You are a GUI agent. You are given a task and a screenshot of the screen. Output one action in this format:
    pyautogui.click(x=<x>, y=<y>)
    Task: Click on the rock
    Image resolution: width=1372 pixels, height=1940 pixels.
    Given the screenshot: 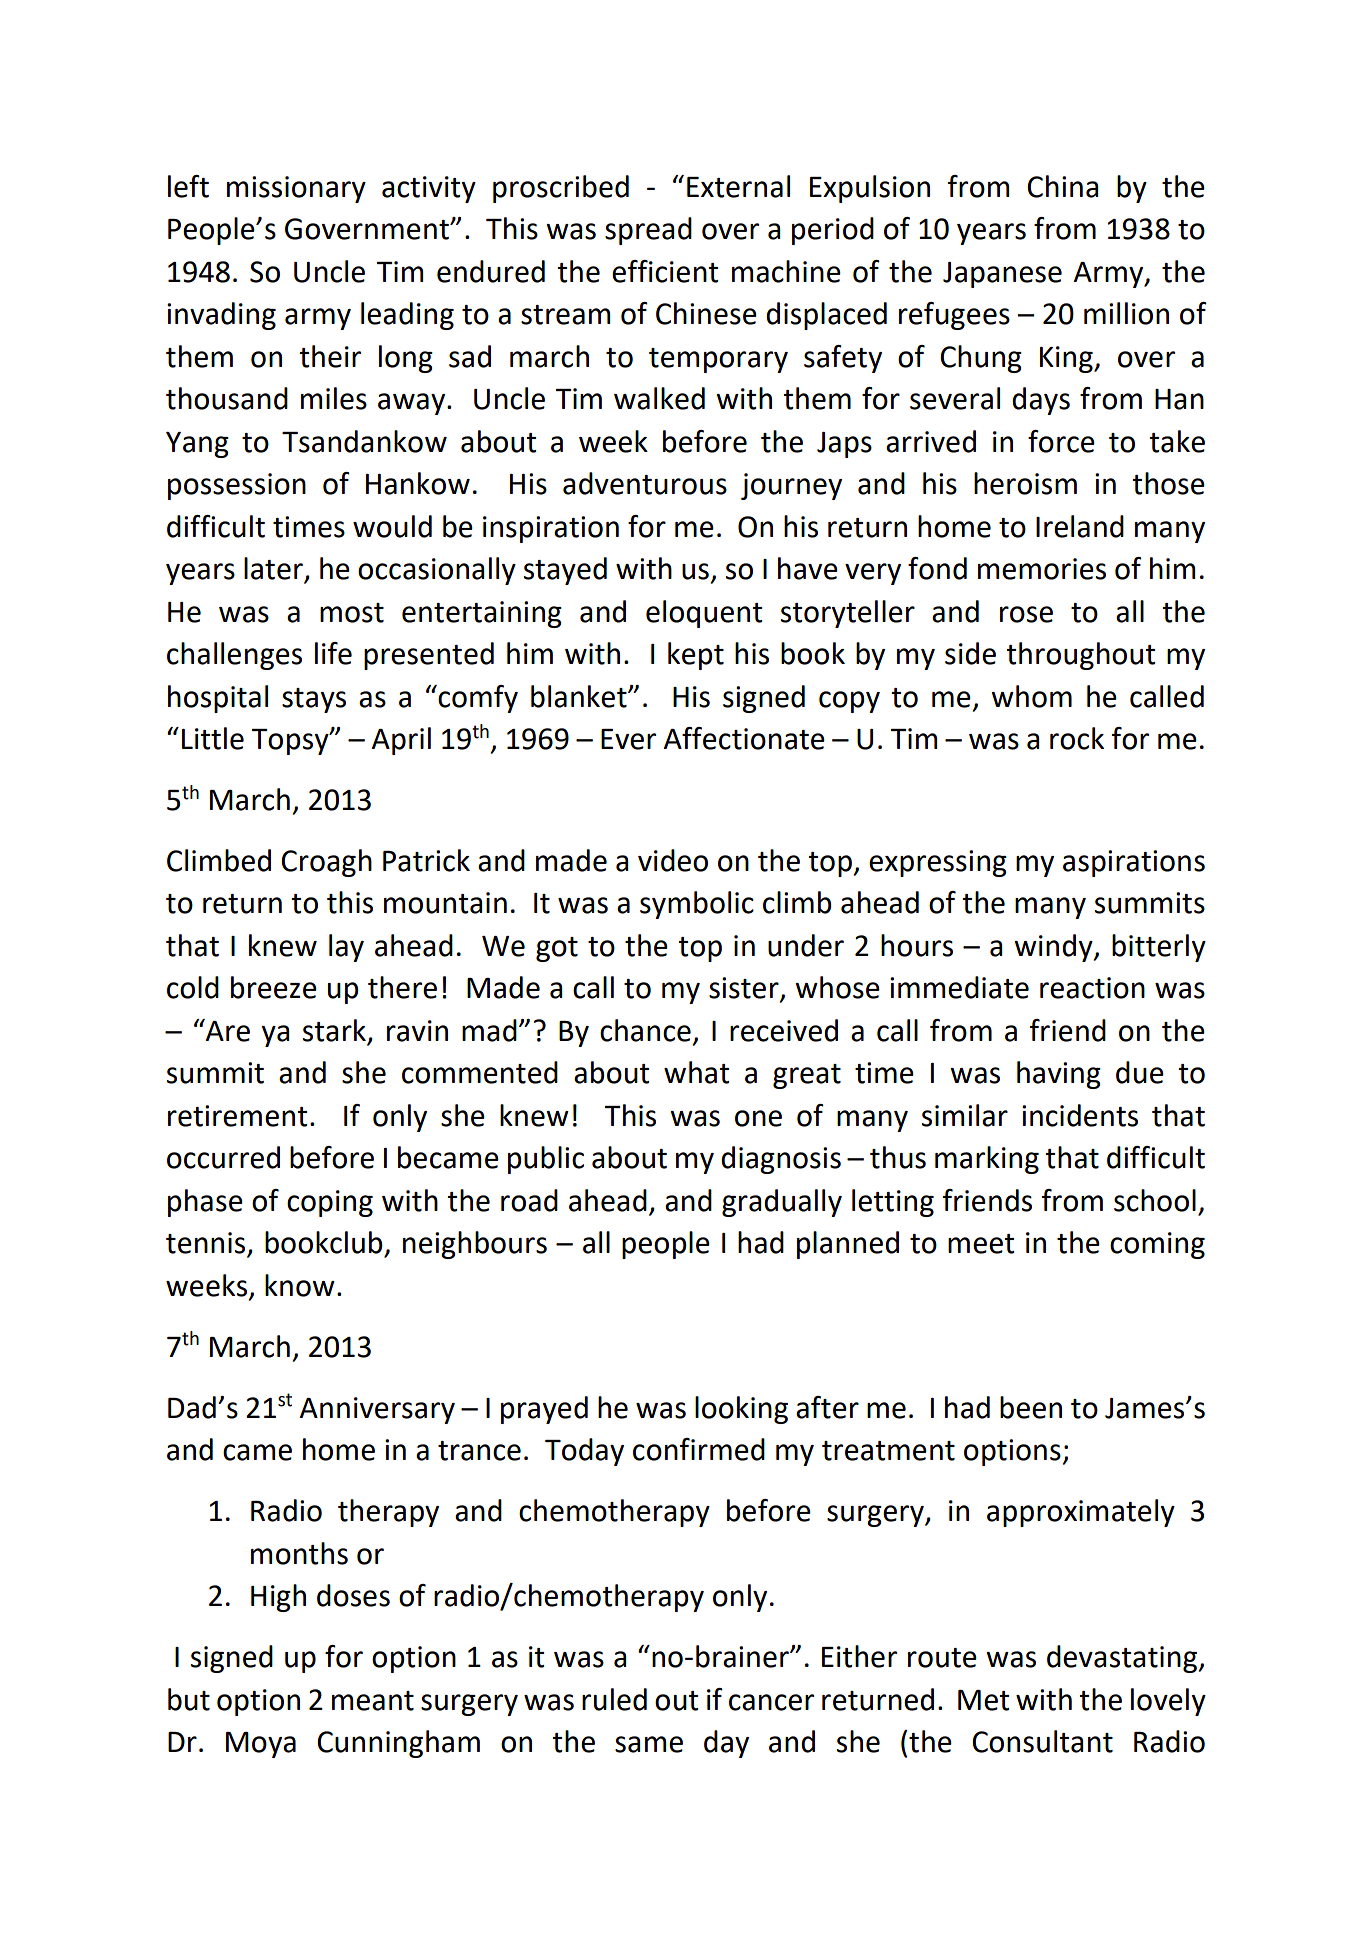 What is the action you would take?
    pyautogui.click(x=1077, y=738)
